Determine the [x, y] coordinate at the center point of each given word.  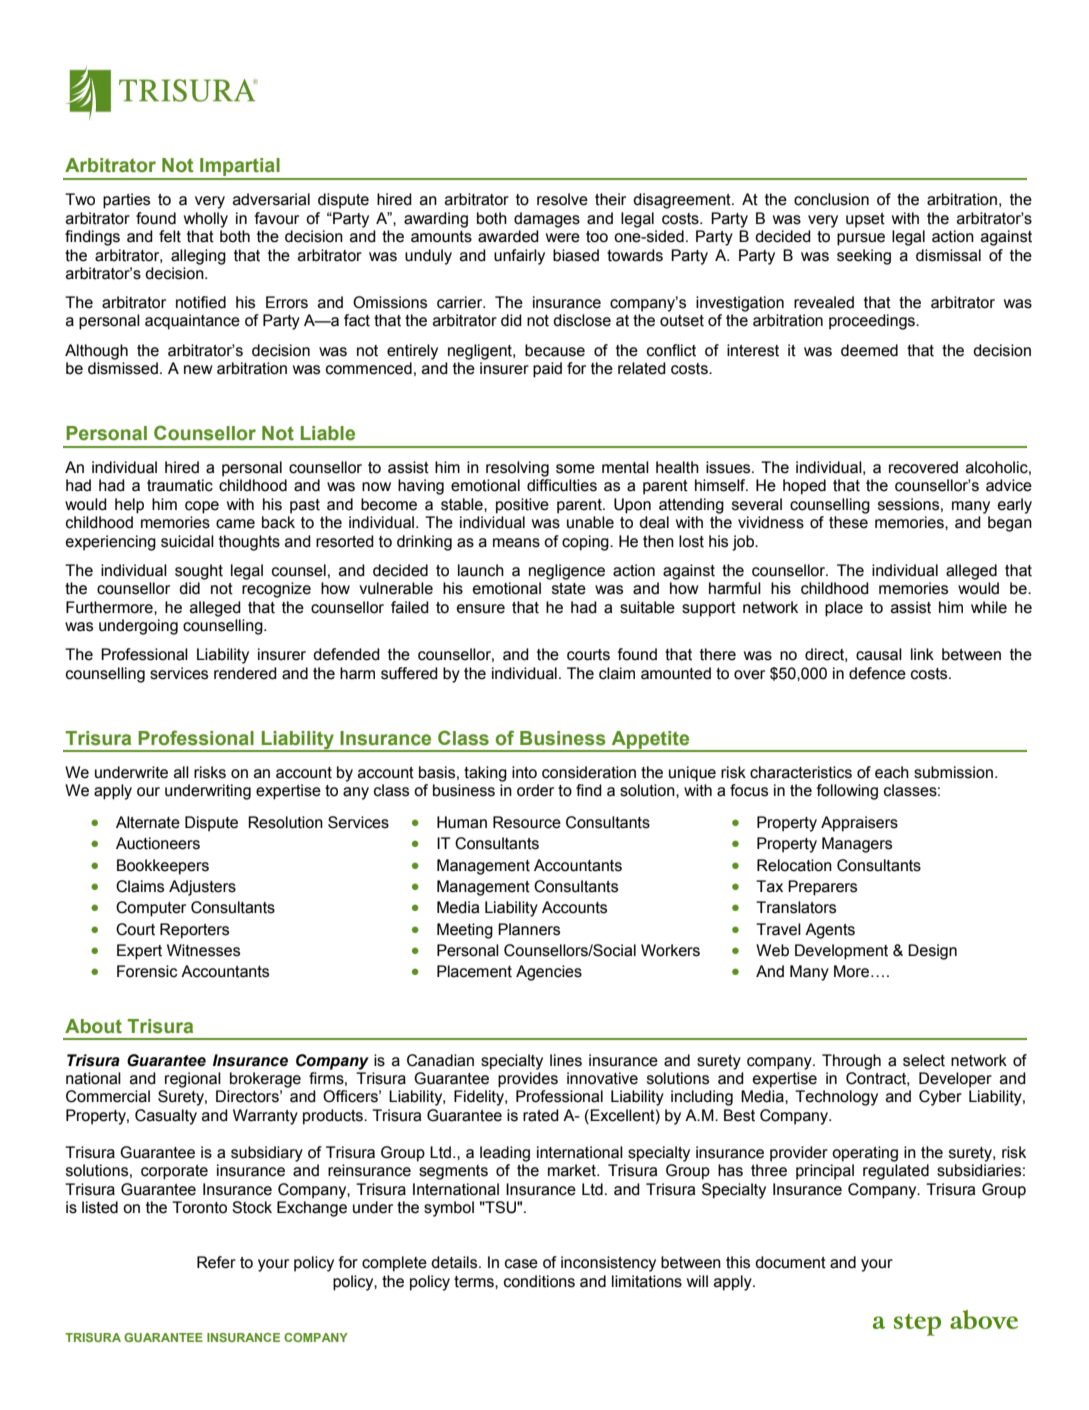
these [848, 522]
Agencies [549, 973]
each [892, 772]
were [563, 238]
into [524, 772]
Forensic [147, 971]
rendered [245, 673]
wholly [206, 220]
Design [932, 952]
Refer [216, 1262]
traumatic [180, 485]
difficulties [562, 485]
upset [865, 220]
